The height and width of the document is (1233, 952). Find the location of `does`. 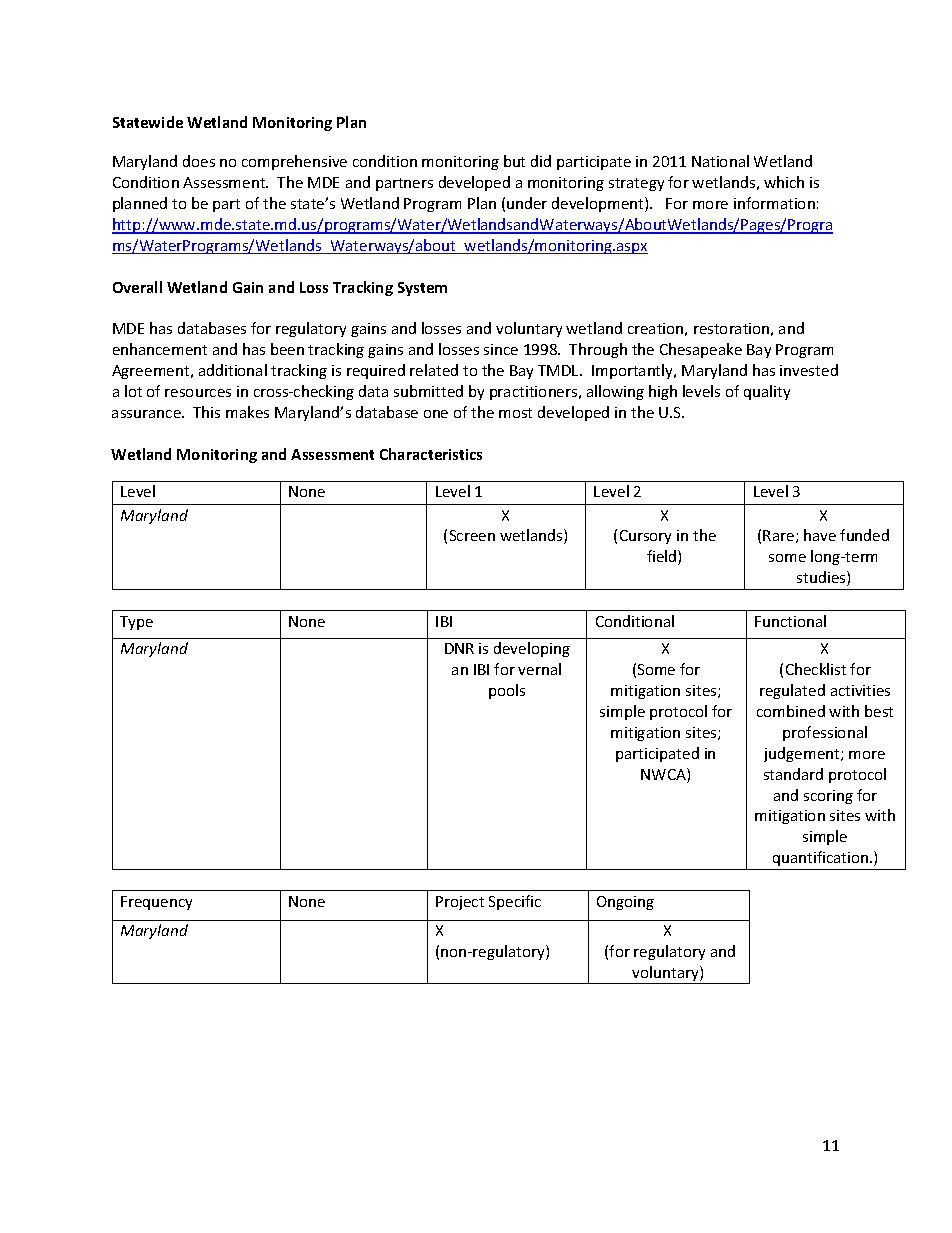

does is located at coordinates (199, 161).
